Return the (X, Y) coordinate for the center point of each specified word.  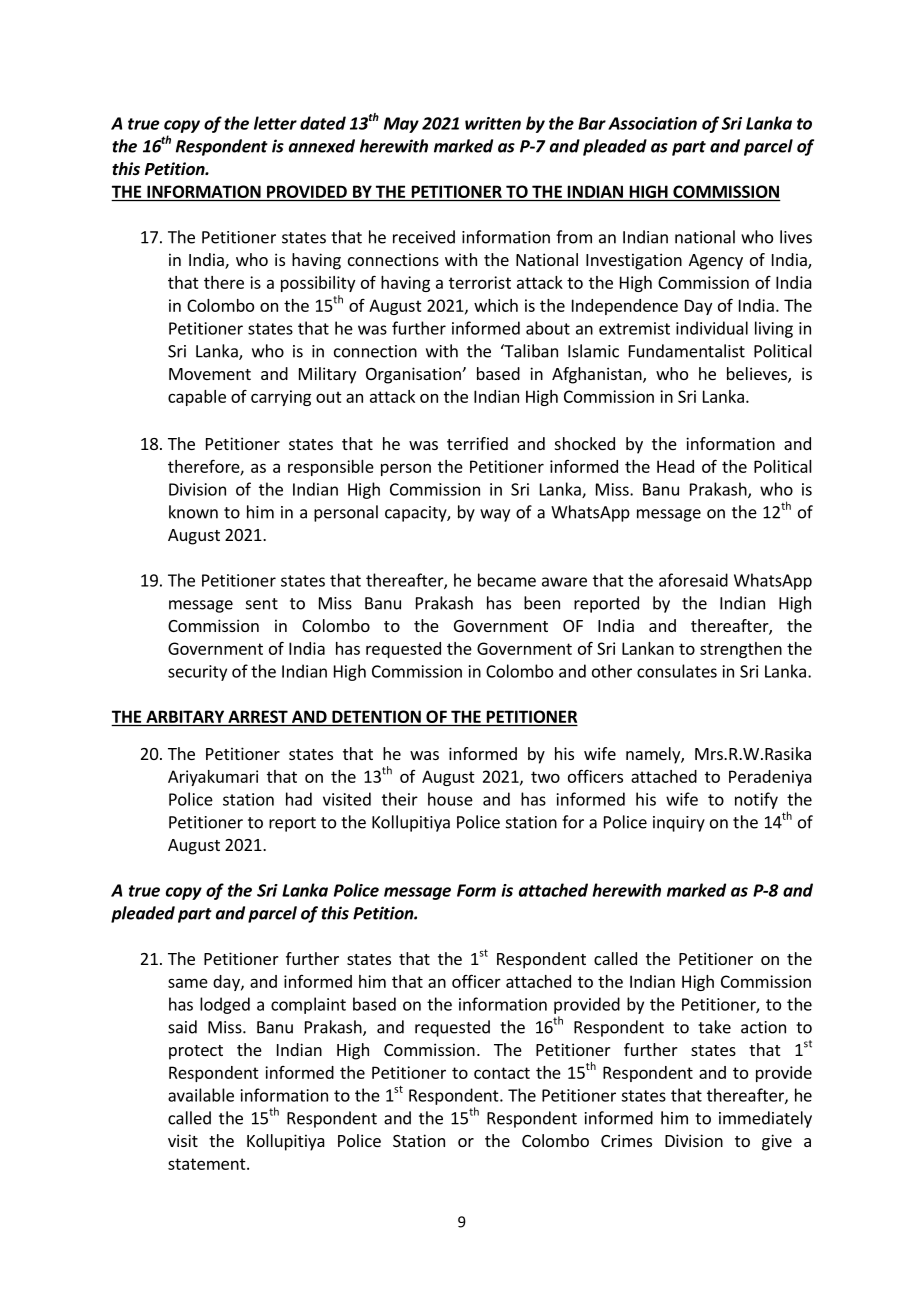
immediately (765, 1119)
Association (652, 123)
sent (262, 604)
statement (208, 1164)
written (493, 123)
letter (275, 123)
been (542, 603)
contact (502, 1073)
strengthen (741, 650)
